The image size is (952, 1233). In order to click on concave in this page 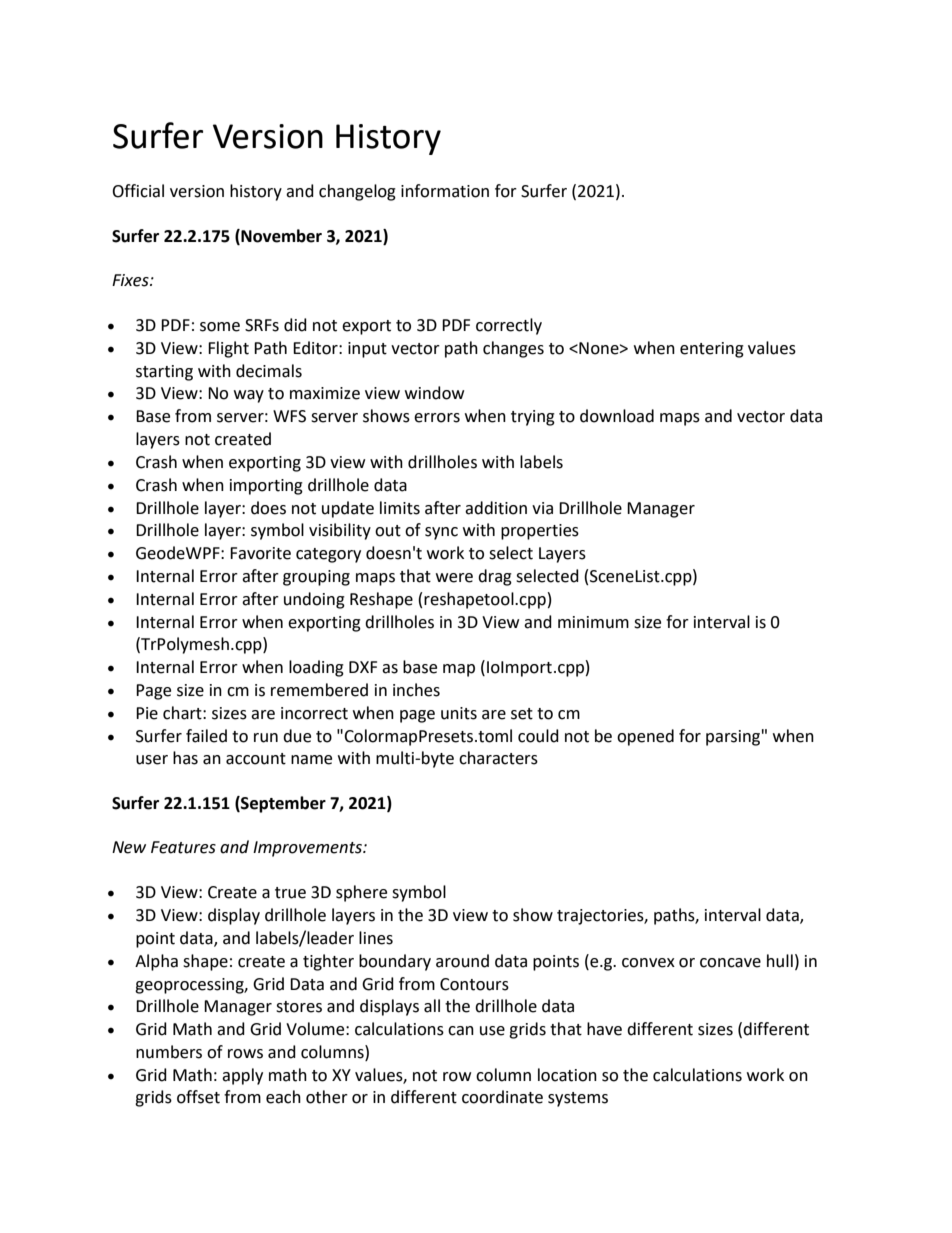, I will do `click(730, 963)`.
